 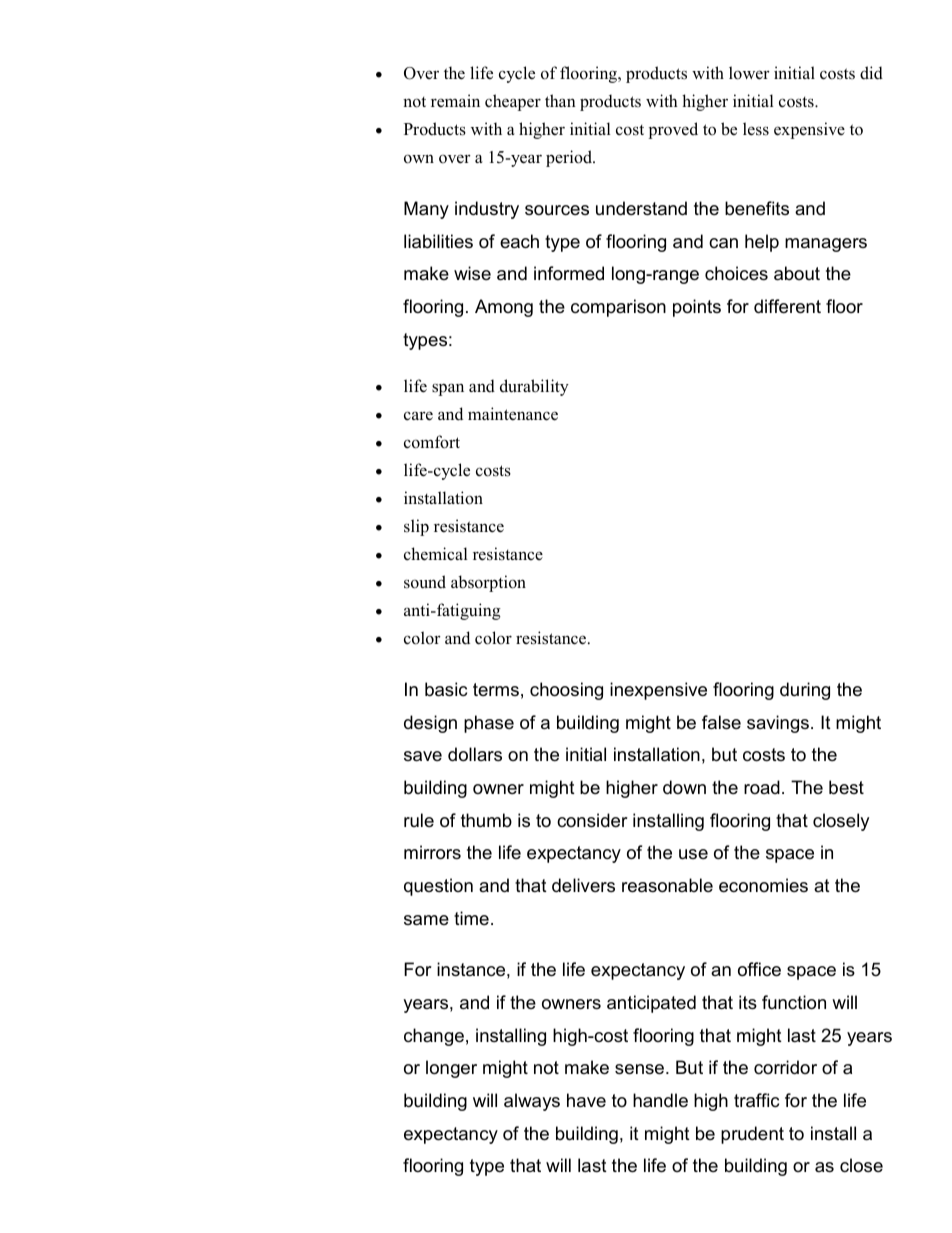 What do you see at coordinates (618, 308) in the image?
I see `comparison` at bounding box center [618, 308].
